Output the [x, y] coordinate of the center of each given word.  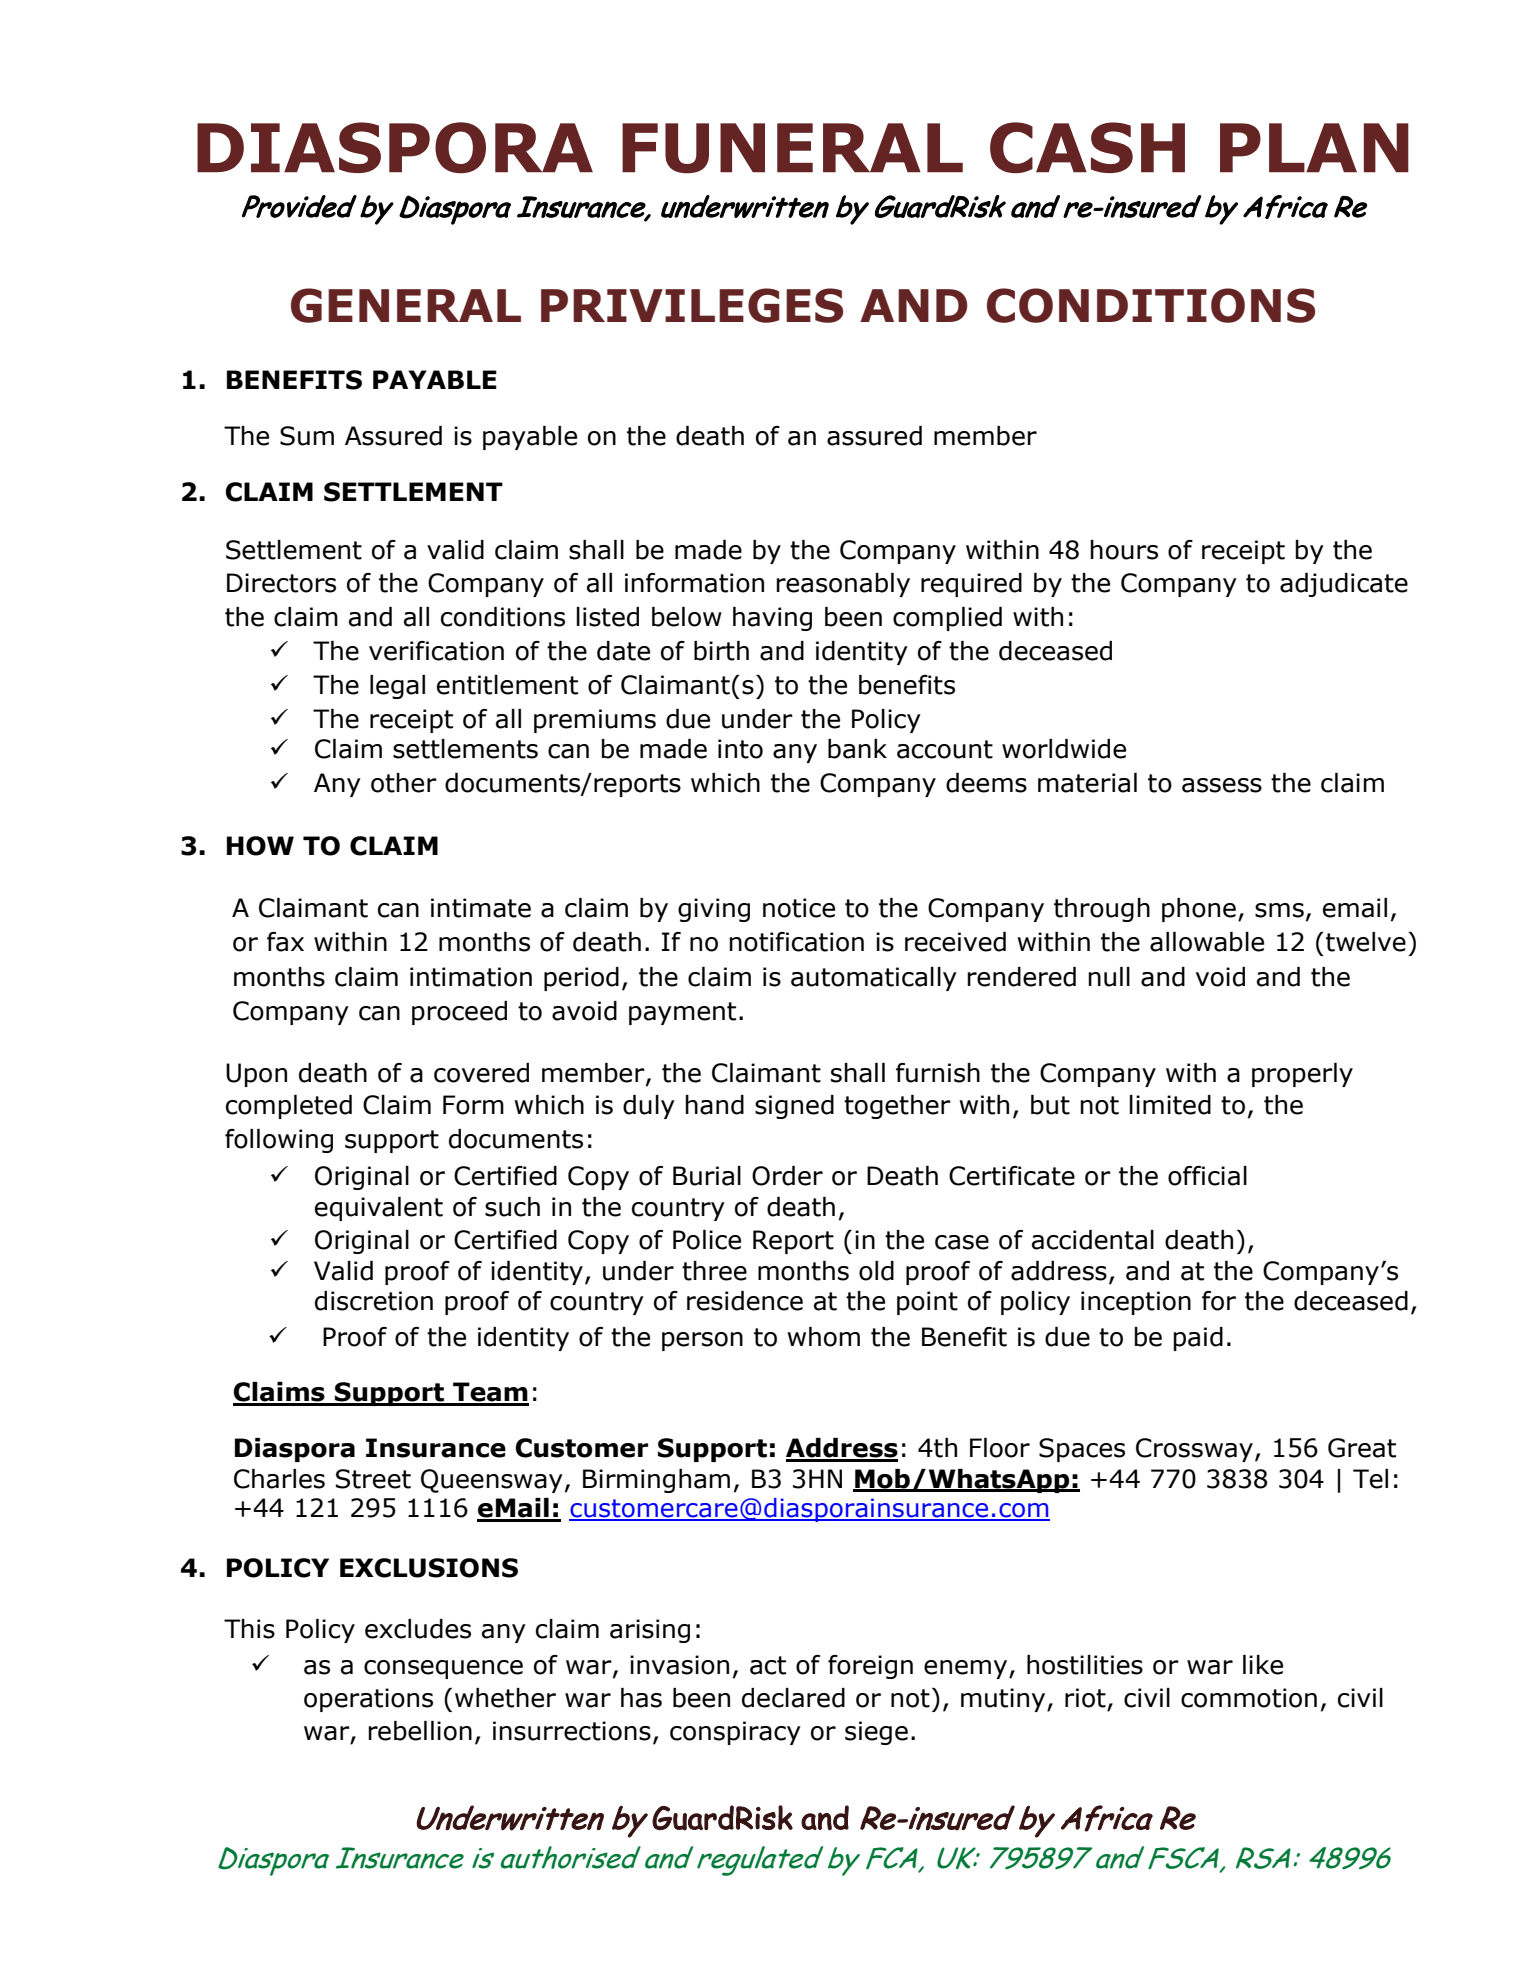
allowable [1207, 942]
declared [793, 1698]
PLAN [1314, 148]
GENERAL [406, 305]
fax [285, 942]
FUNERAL [792, 148]
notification [796, 942]
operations [368, 1700]
